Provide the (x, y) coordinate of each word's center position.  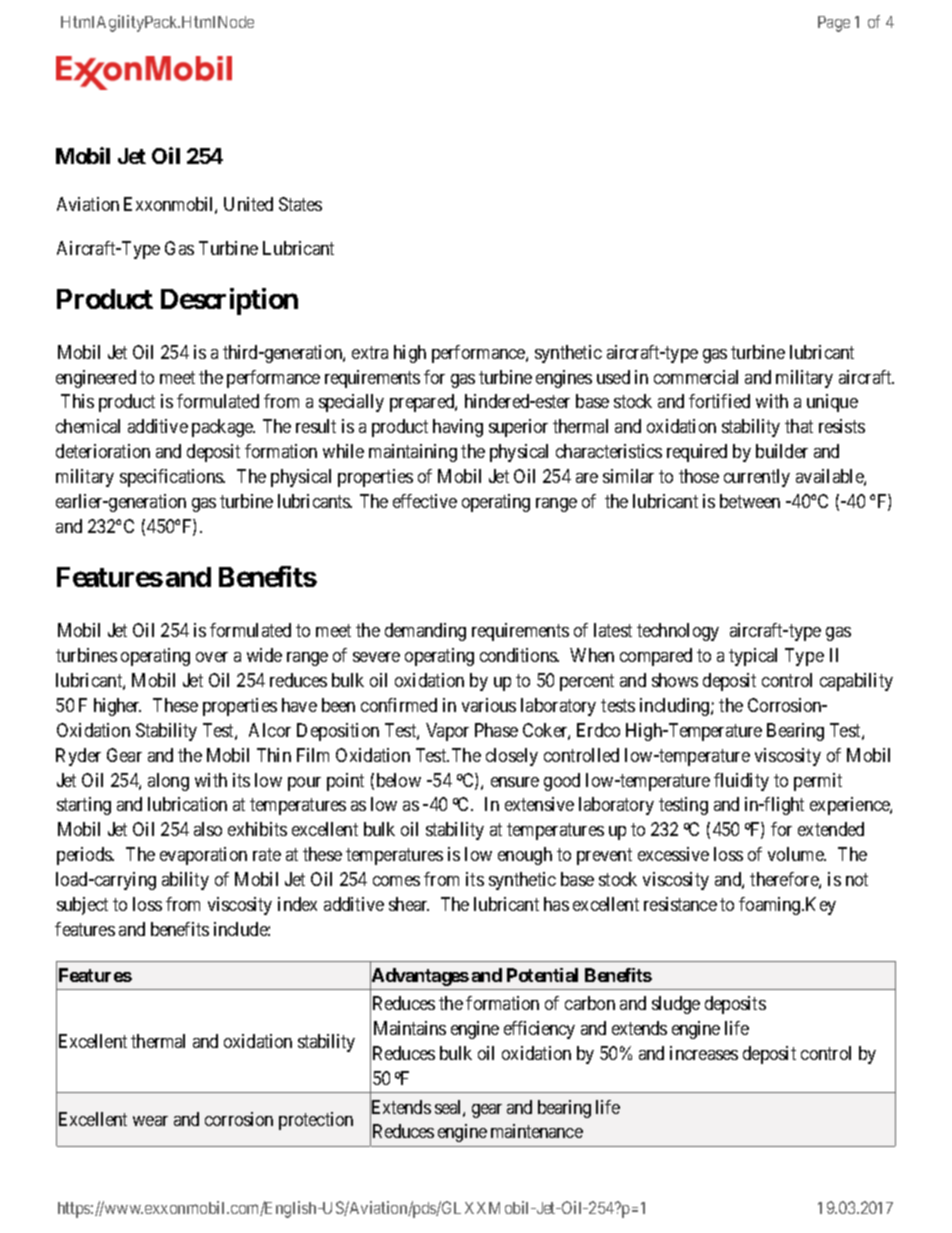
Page (834, 24)
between (750, 501)
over (212, 657)
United (248, 204)
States (300, 204)
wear (150, 1121)
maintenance (537, 1131)
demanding (425, 632)
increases (704, 1053)
